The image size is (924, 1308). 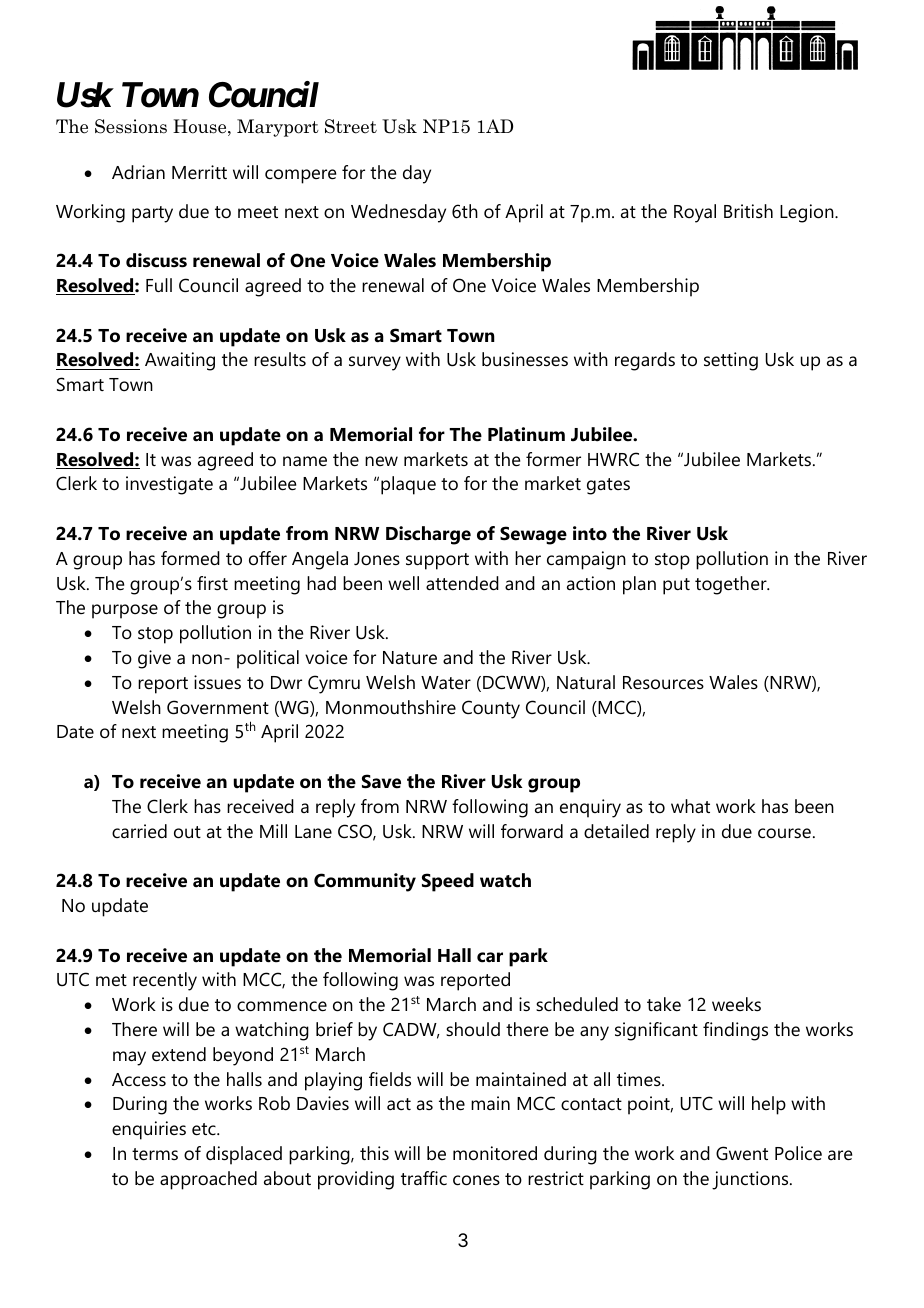 I want to click on Merritt, so click(x=199, y=172).
